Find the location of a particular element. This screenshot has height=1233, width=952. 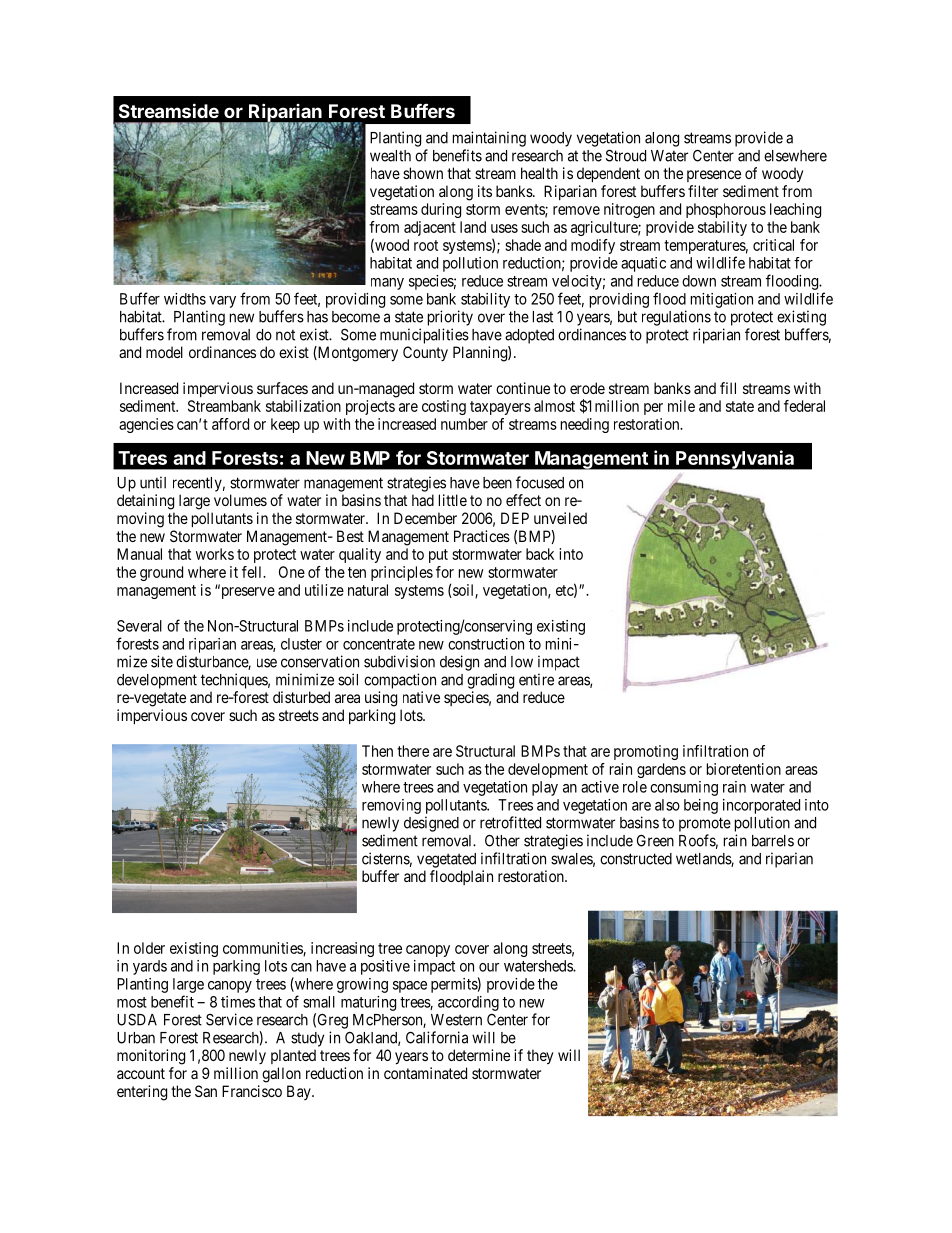

construction is located at coordinates (486, 644).
